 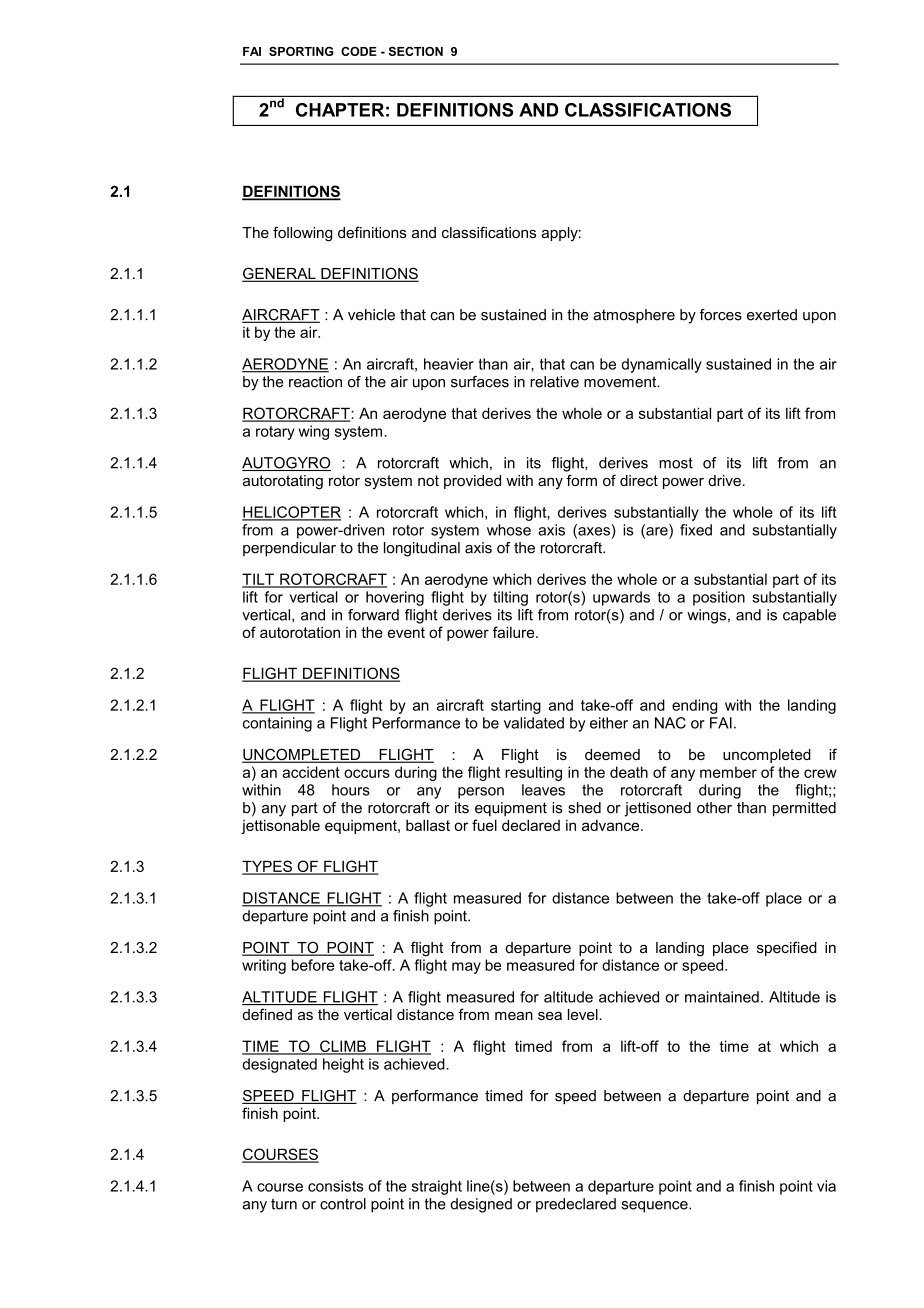 What do you see at coordinates (772, 315) in the page?
I see `exerted` at bounding box center [772, 315].
